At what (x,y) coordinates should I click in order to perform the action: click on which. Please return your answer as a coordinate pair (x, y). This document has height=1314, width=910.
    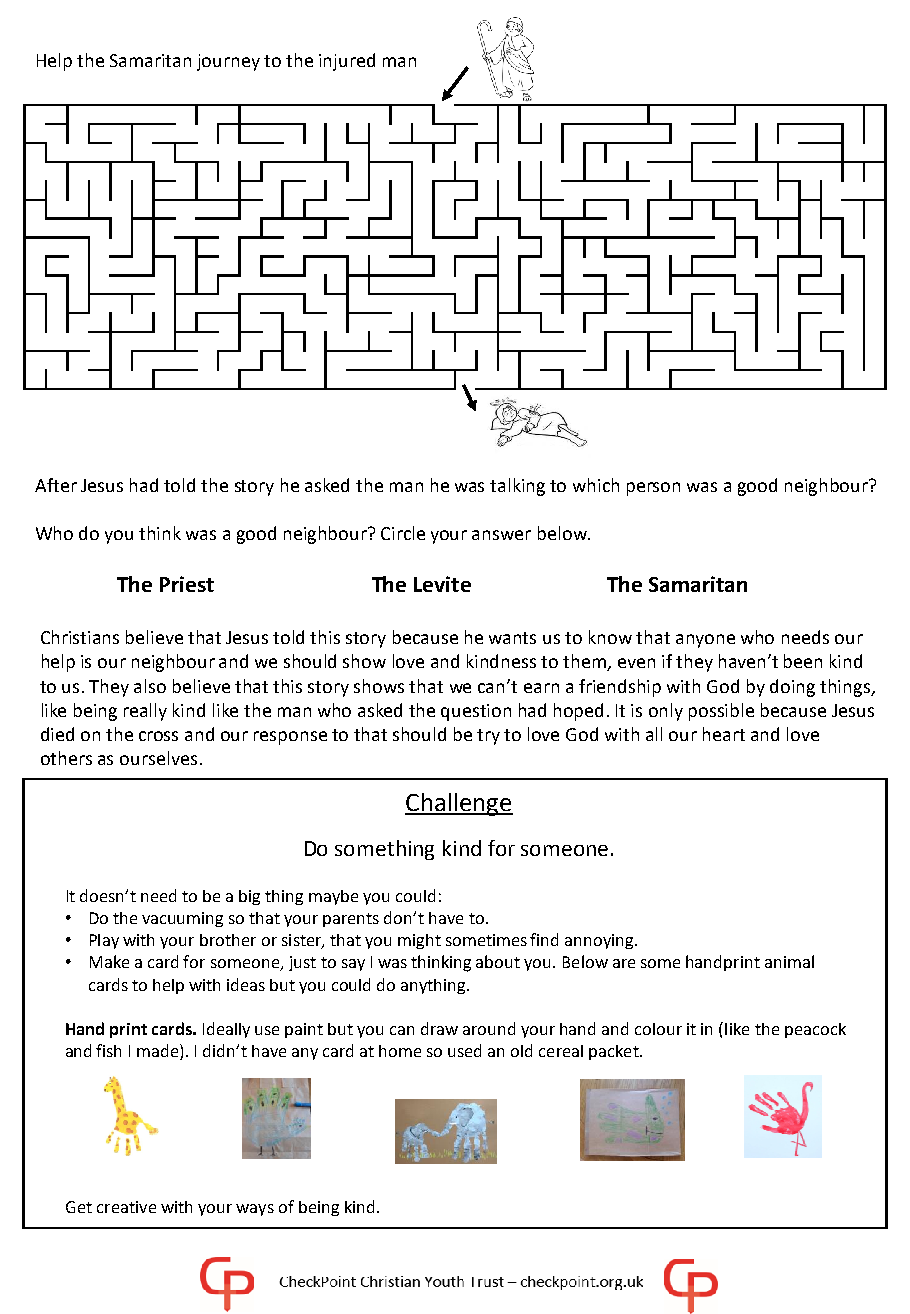
    Looking at the image, I should click on (596, 485).
